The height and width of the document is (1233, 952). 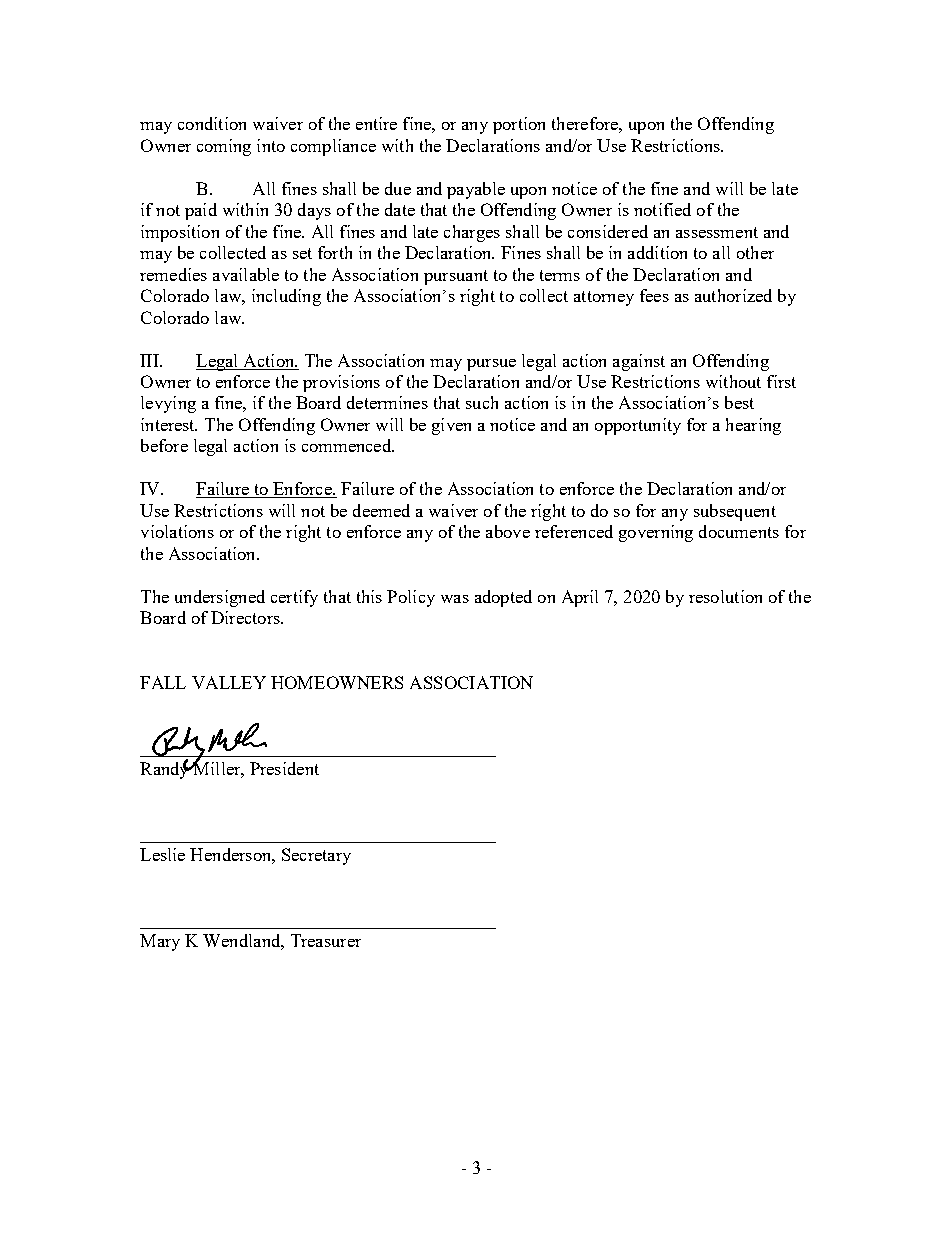 What do you see at coordinates (482, 402) in the document?
I see `such` at bounding box center [482, 402].
